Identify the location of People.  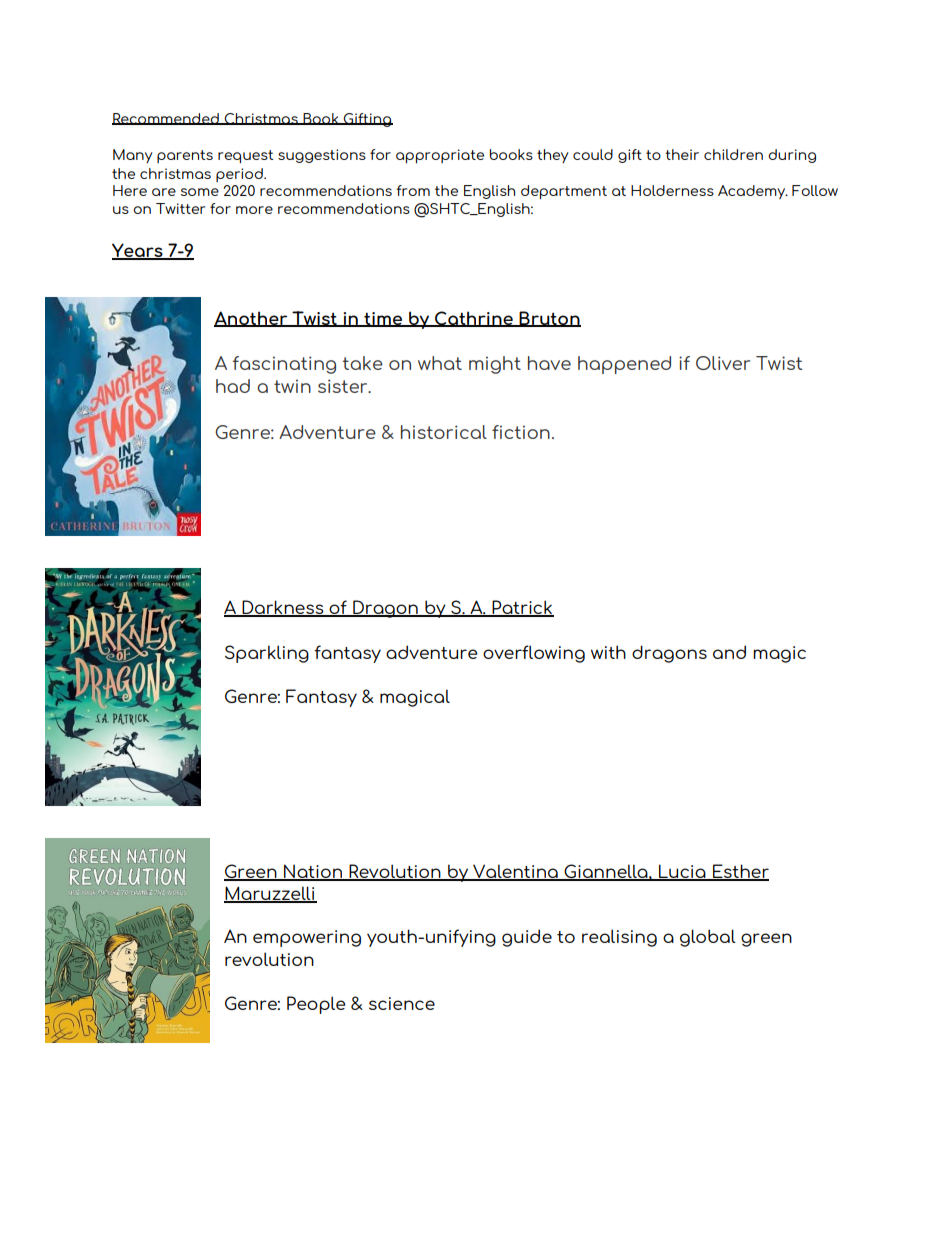
(316, 1005).
